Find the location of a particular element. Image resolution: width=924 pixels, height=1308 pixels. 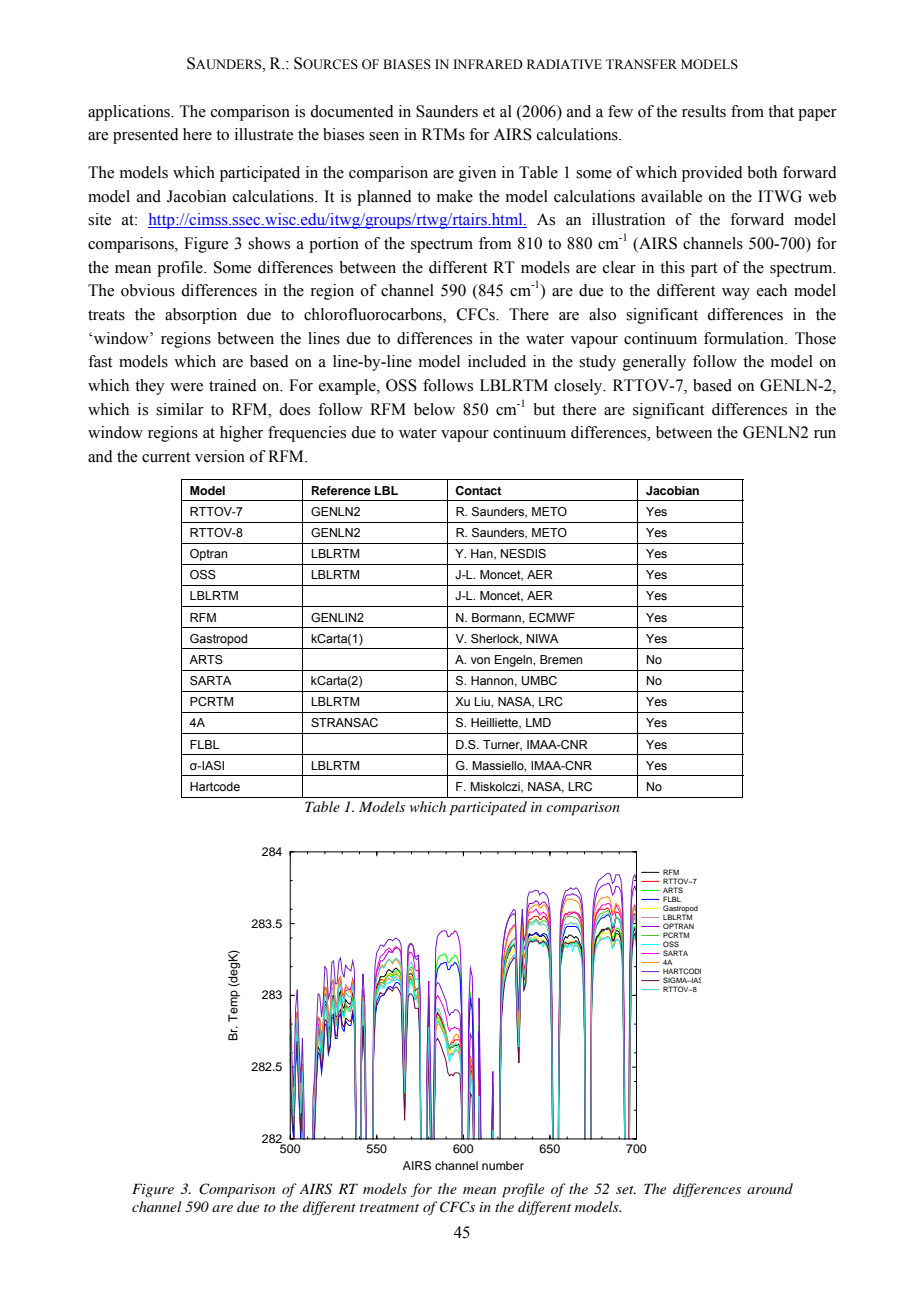

current is located at coordinates (166, 457).
